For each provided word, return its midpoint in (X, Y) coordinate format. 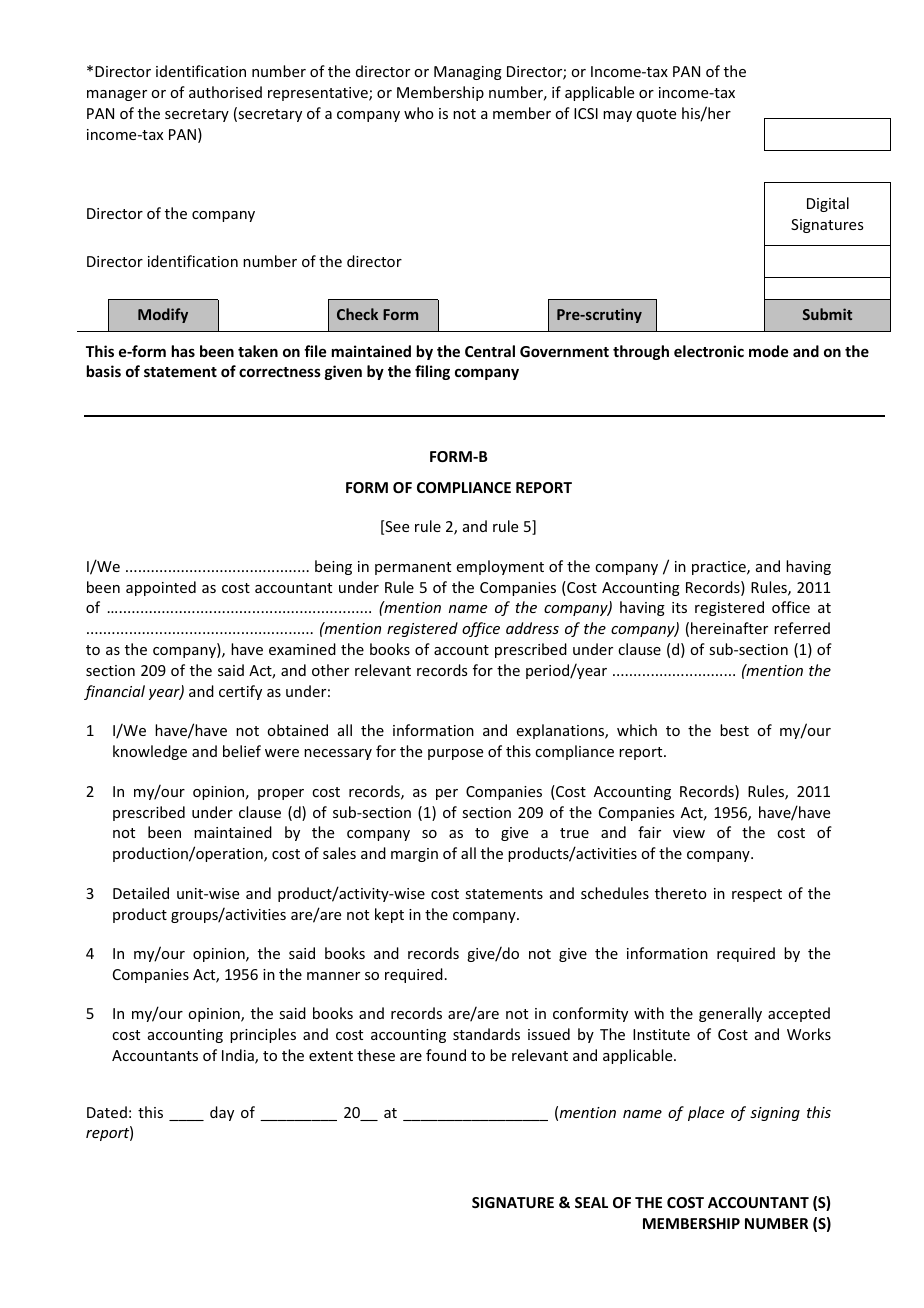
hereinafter (729, 628)
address (532, 628)
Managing (468, 73)
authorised (225, 92)
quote (656, 115)
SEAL (591, 1202)
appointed (161, 588)
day (222, 1113)
